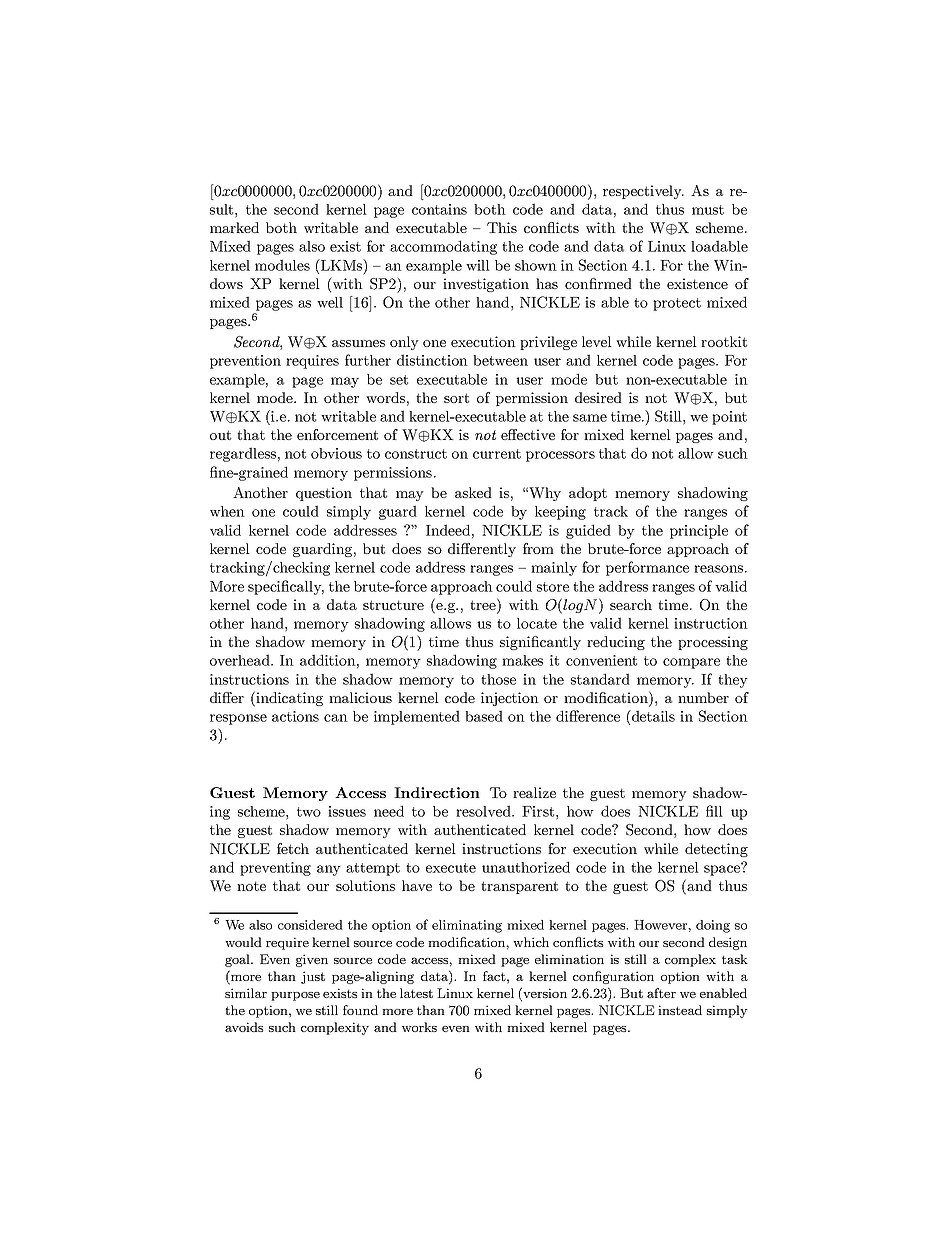 This screenshot has height=1233, width=952. Describe the element at coordinates (502, 227) in the screenshot. I see `This` at that location.
